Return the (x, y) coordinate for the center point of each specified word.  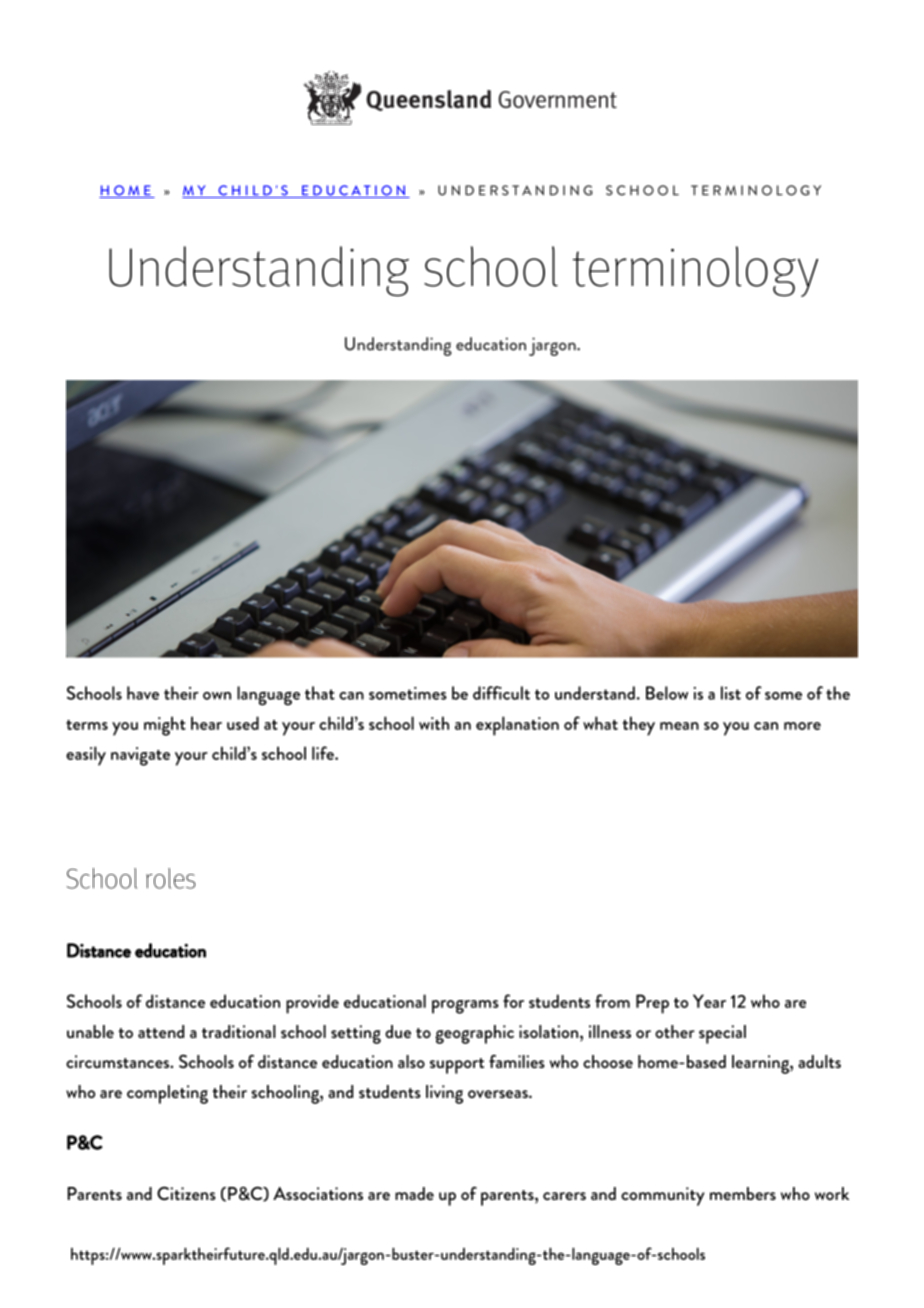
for (513, 1001)
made (414, 1193)
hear (206, 723)
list (731, 693)
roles (170, 878)
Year (709, 1001)
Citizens (186, 1193)
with (434, 723)
